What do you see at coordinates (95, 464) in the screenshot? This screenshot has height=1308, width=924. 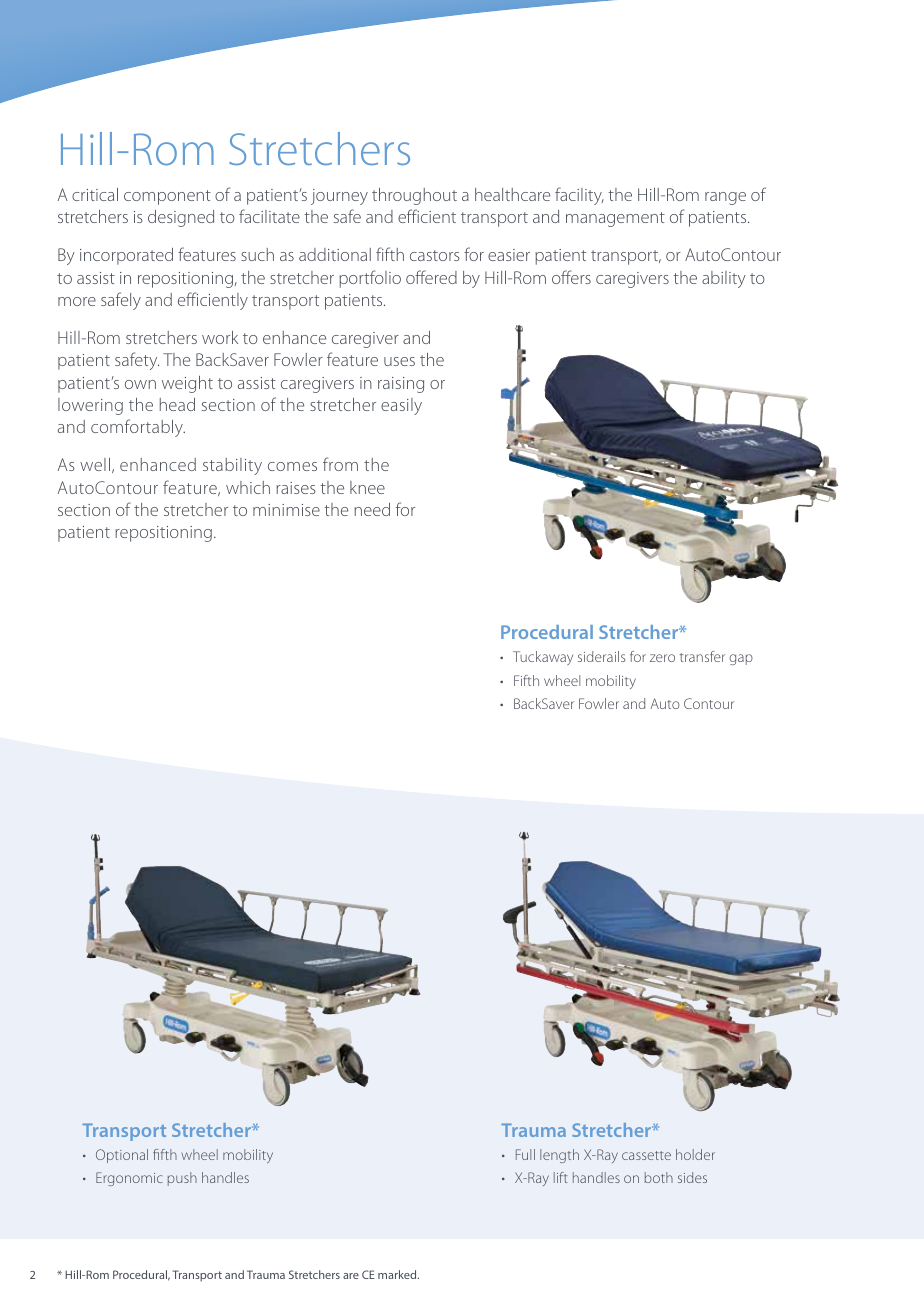 I see `well` at bounding box center [95, 464].
